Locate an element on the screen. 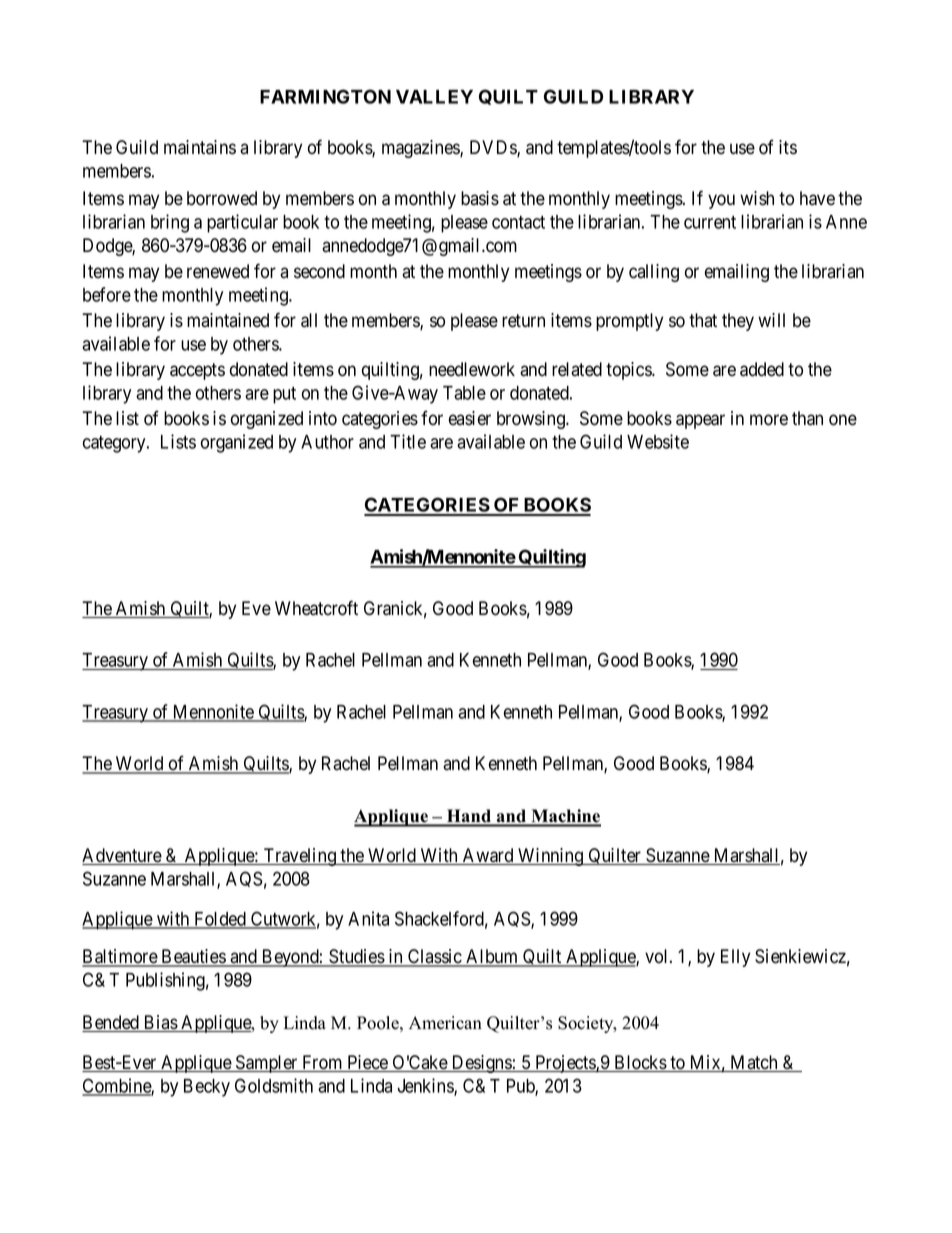  category is located at coordinates (115, 444).
